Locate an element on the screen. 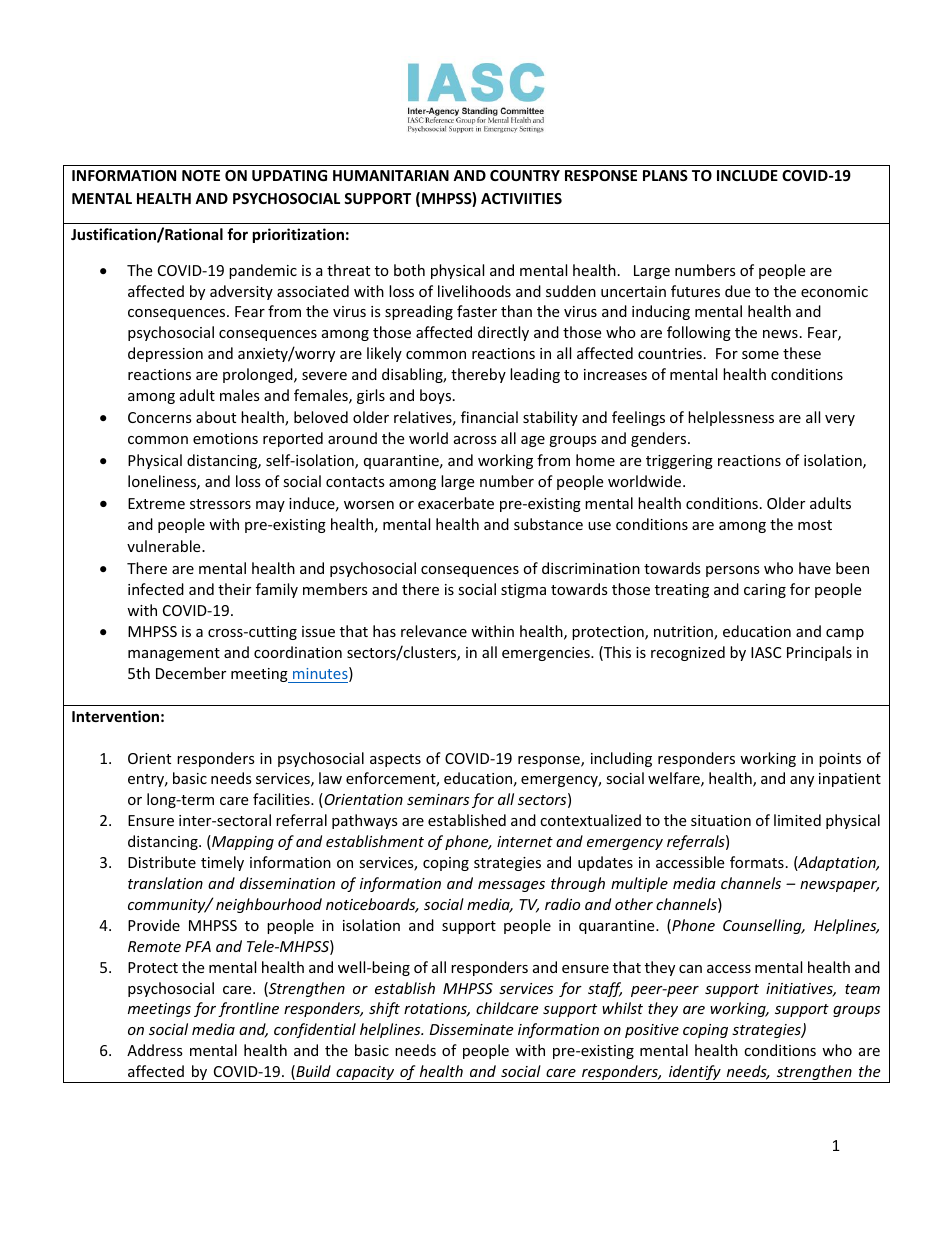  NOTE is located at coordinates (201, 175).
